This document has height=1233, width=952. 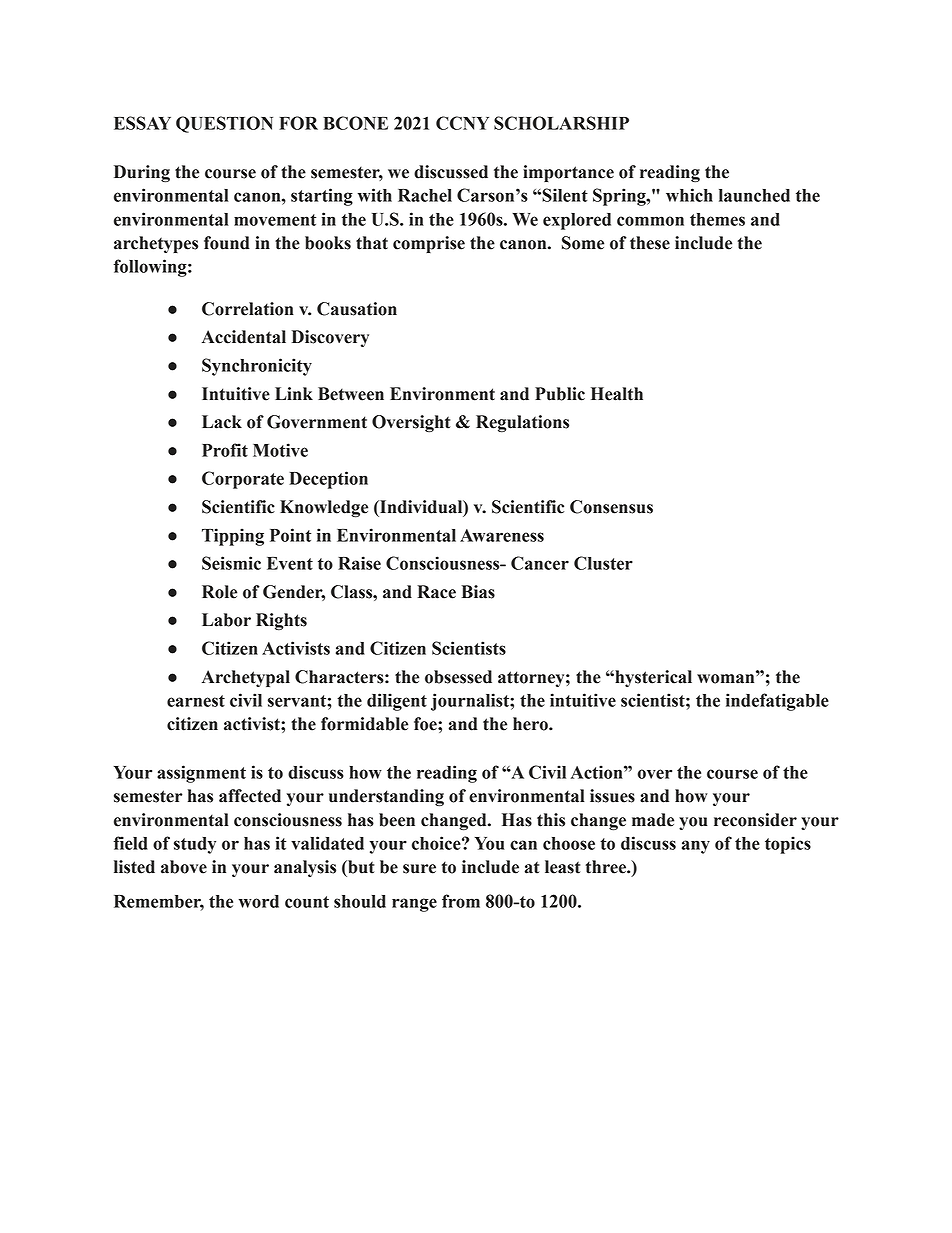 What do you see at coordinates (617, 394) in the document?
I see `Health` at bounding box center [617, 394].
